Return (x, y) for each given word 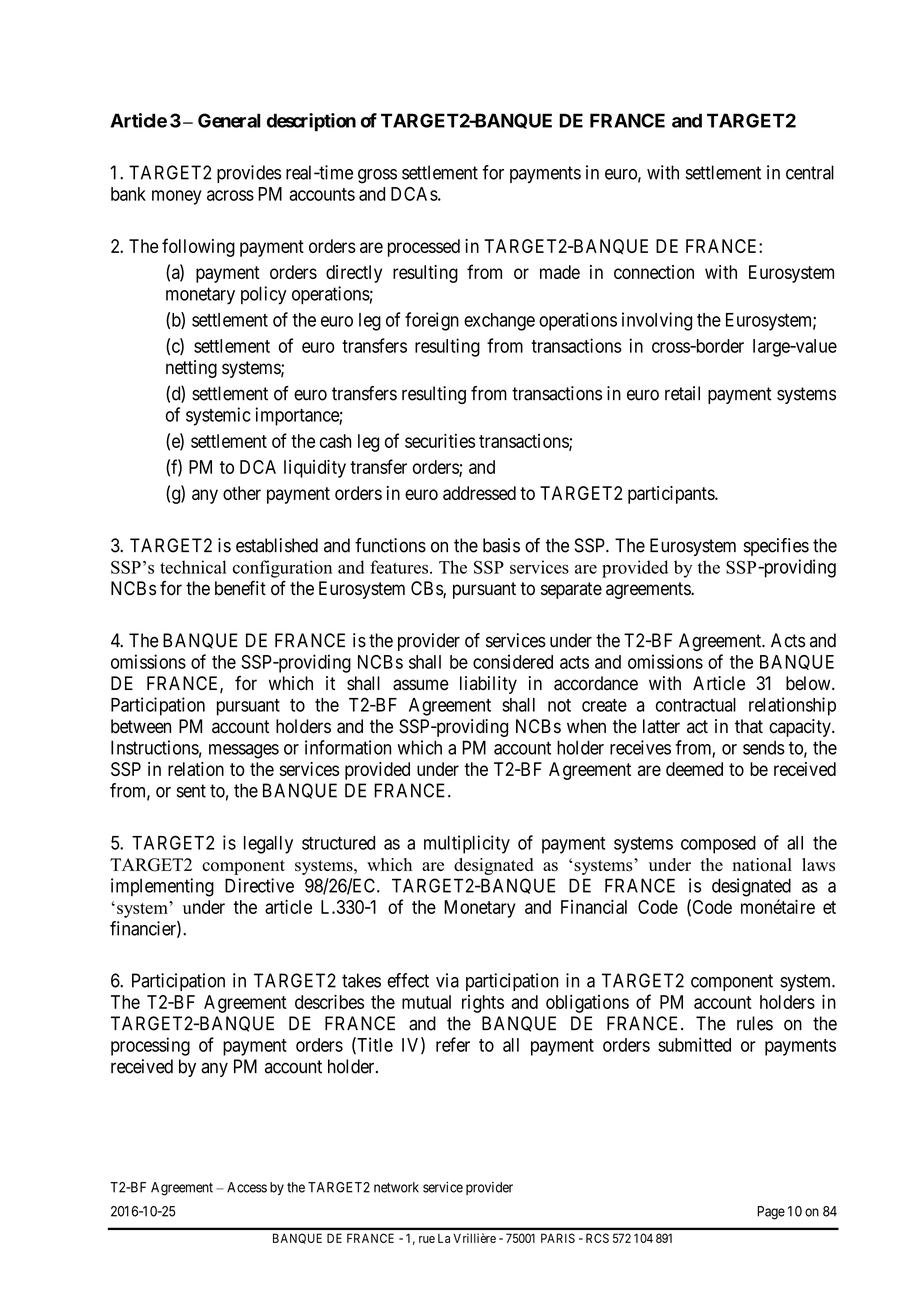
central (810, 172)
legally (268, 845)
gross (377, 176)
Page (771, 1213)
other (242, 493)
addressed (479, 493)
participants (672, 495)
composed (718, 845)
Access (247, 1187)
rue (427, 1239)
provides (249, 174)
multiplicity (467, 844)
